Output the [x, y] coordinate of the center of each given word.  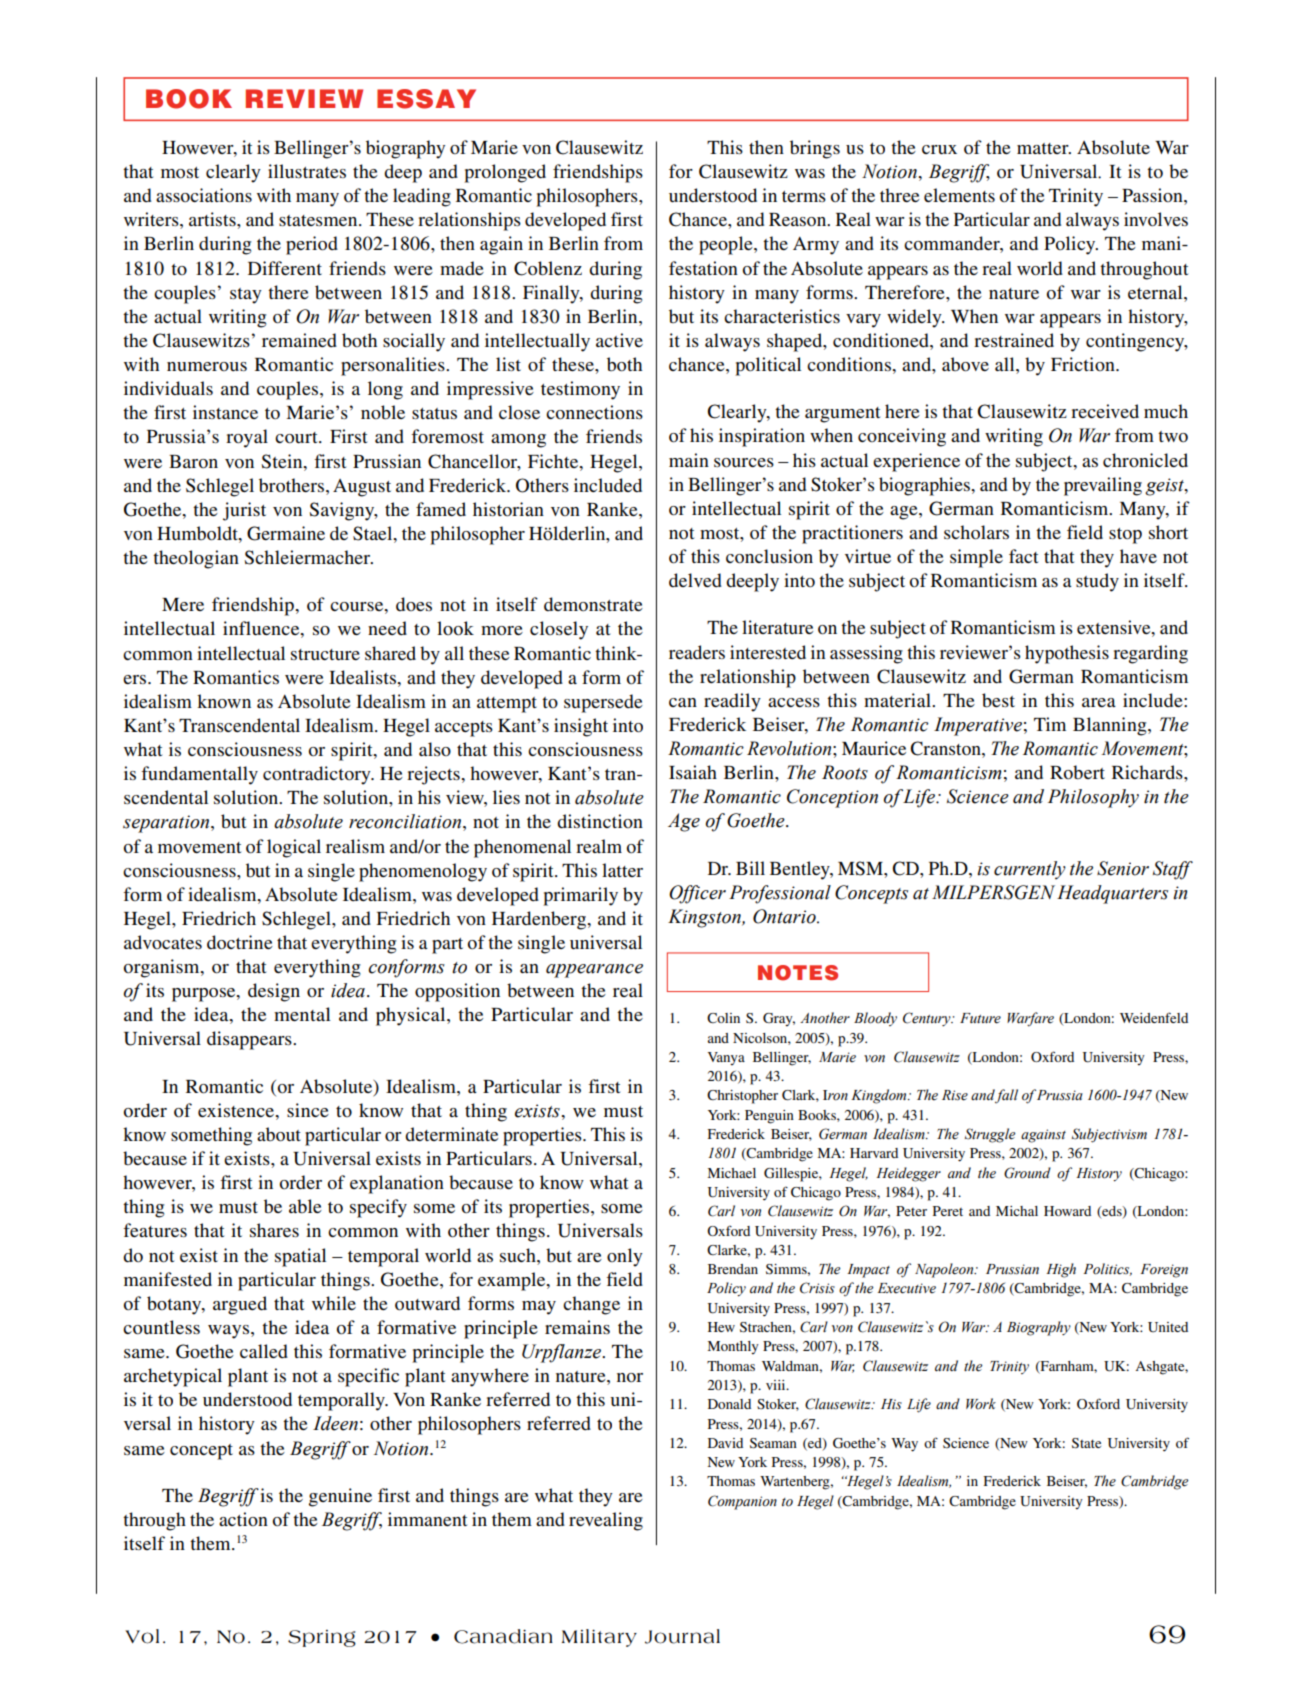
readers [697, 652]
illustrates [307, 171]
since [308, 1110]
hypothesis [1067, 654]
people [727, 245]
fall [1006, 1096]
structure [325, 654]
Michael [731, 1173]
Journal [682, 1636]
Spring [322, 1638]
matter [1044, 148]
